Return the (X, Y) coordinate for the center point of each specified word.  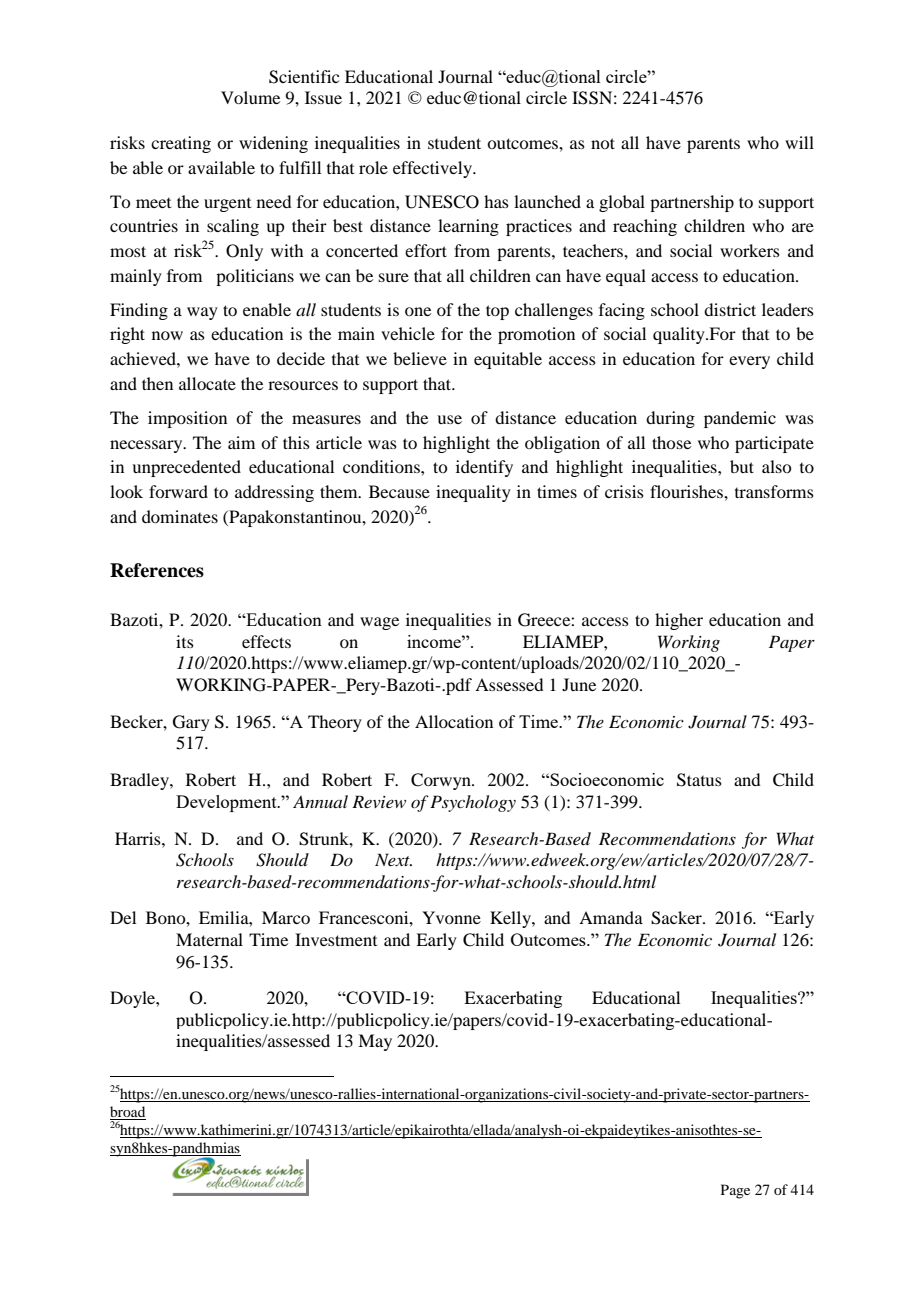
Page (735, 1191)
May (375, 1042)
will (799, 142)
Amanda (611, 917)
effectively (434, 169)
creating (181, 144)
